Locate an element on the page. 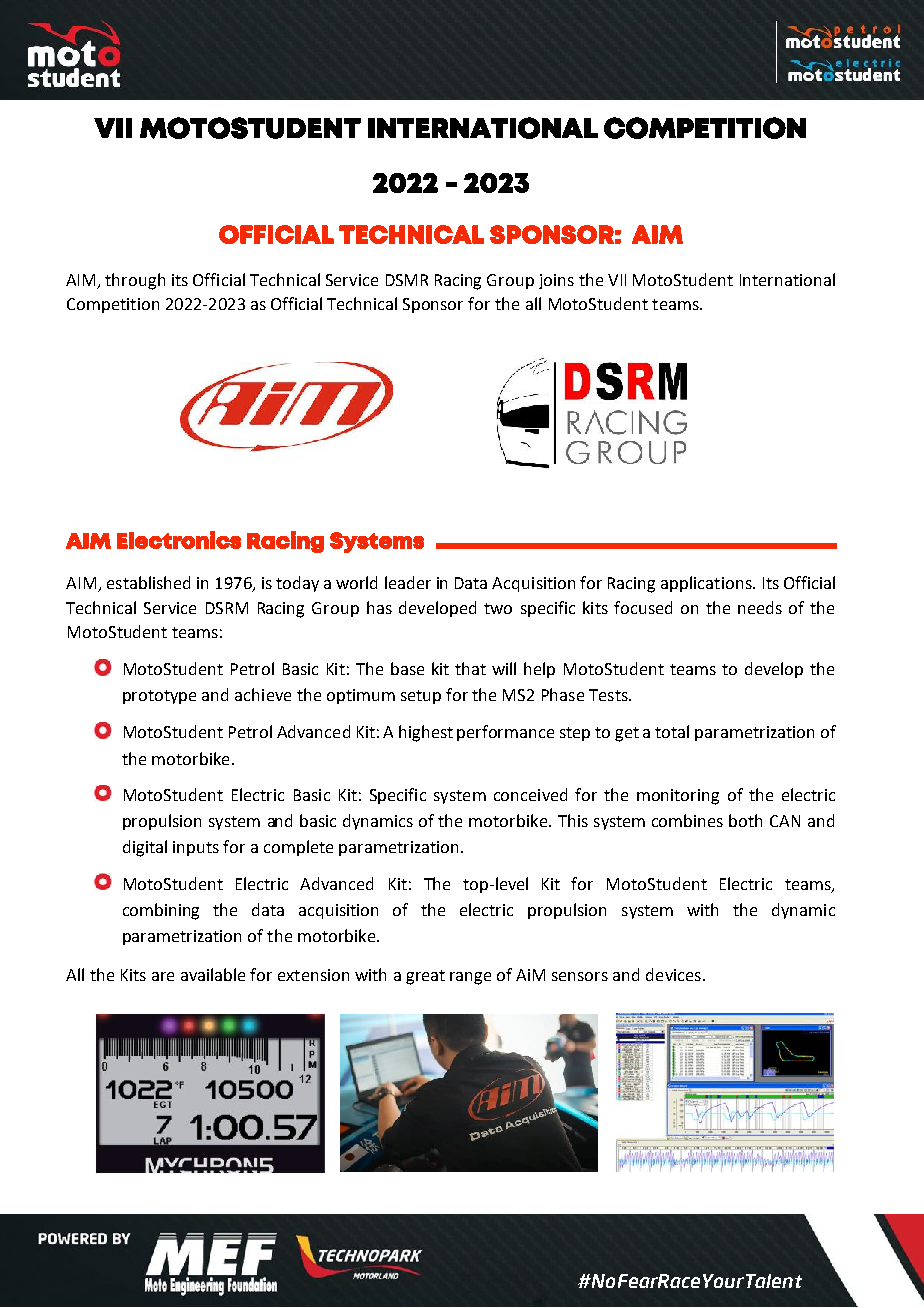  total is located at coordinates (672, 731).
